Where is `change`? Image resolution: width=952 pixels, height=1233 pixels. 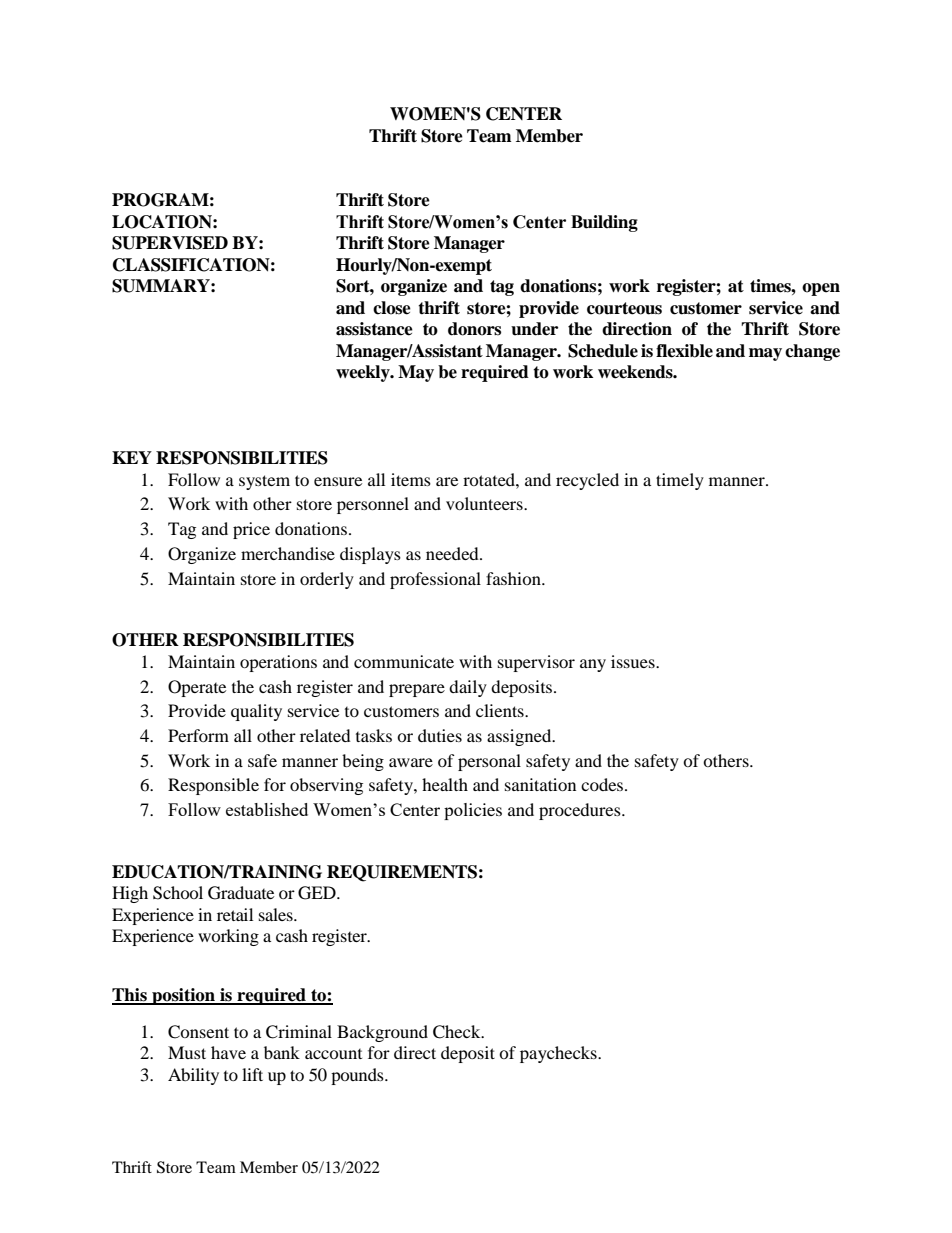
change is located at coordinates (812, 352).
